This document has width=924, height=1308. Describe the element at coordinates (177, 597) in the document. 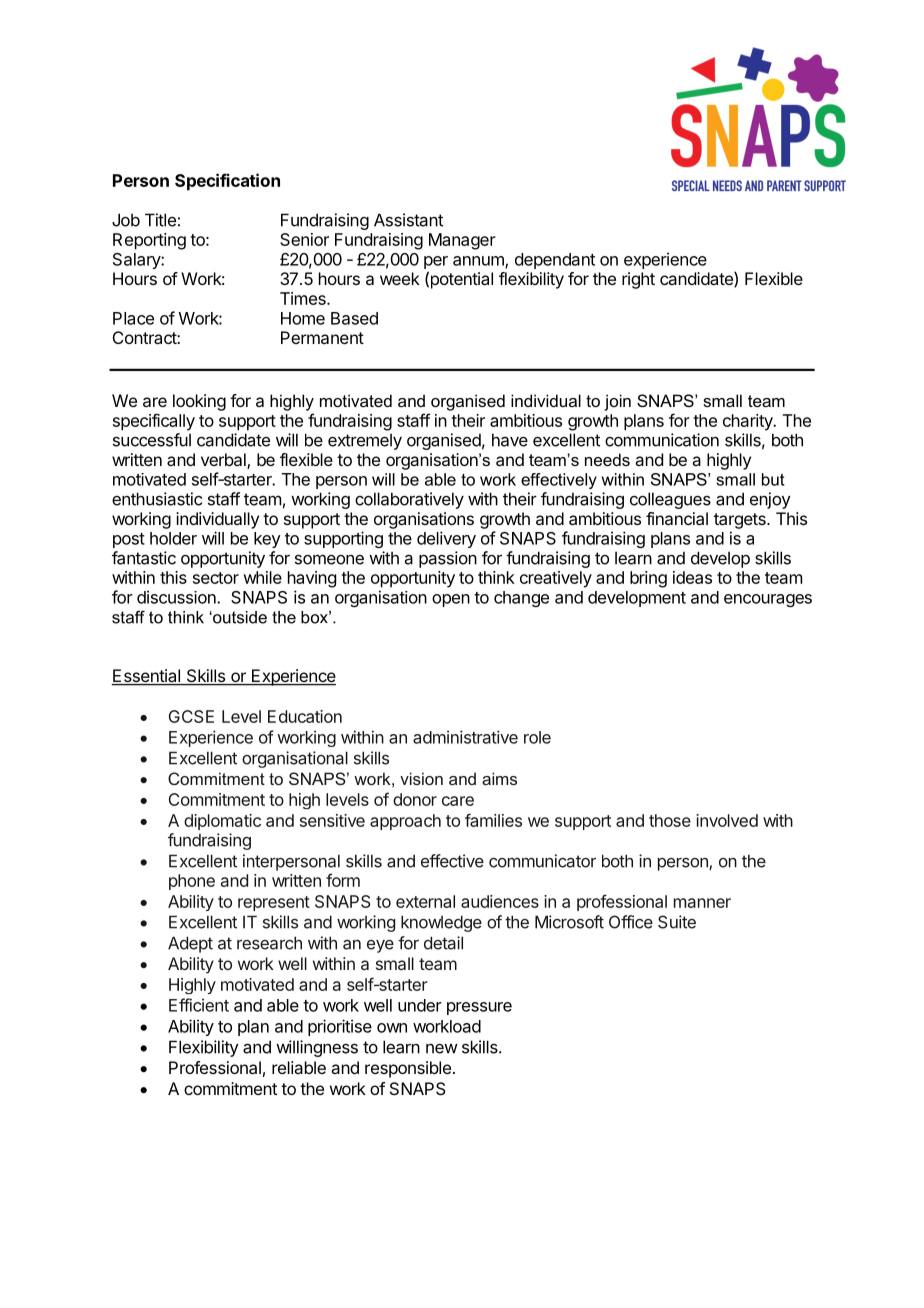

I see `discussion` at that location.
